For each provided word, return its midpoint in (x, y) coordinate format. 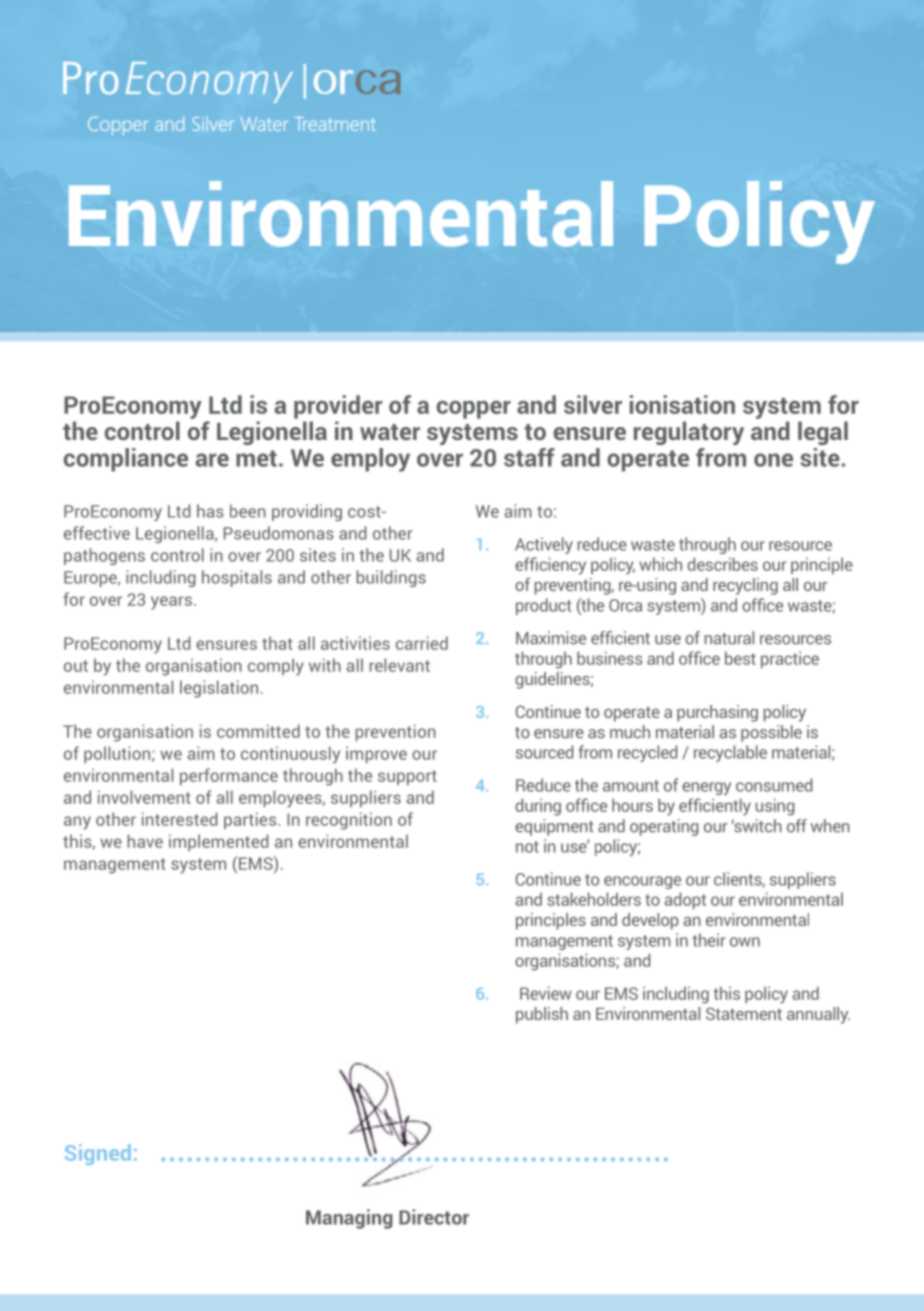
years (171, 603)
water (390, 432)
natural (729, 638)
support (407, 777)
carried (422, 643)
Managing (349, 1219)
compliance (126, 460)
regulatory (689, 433)
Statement (744, 1013)
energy (706, 788)
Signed (98, 1154)
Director (434, 1217)
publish (542, 1015)
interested (180, 819)
